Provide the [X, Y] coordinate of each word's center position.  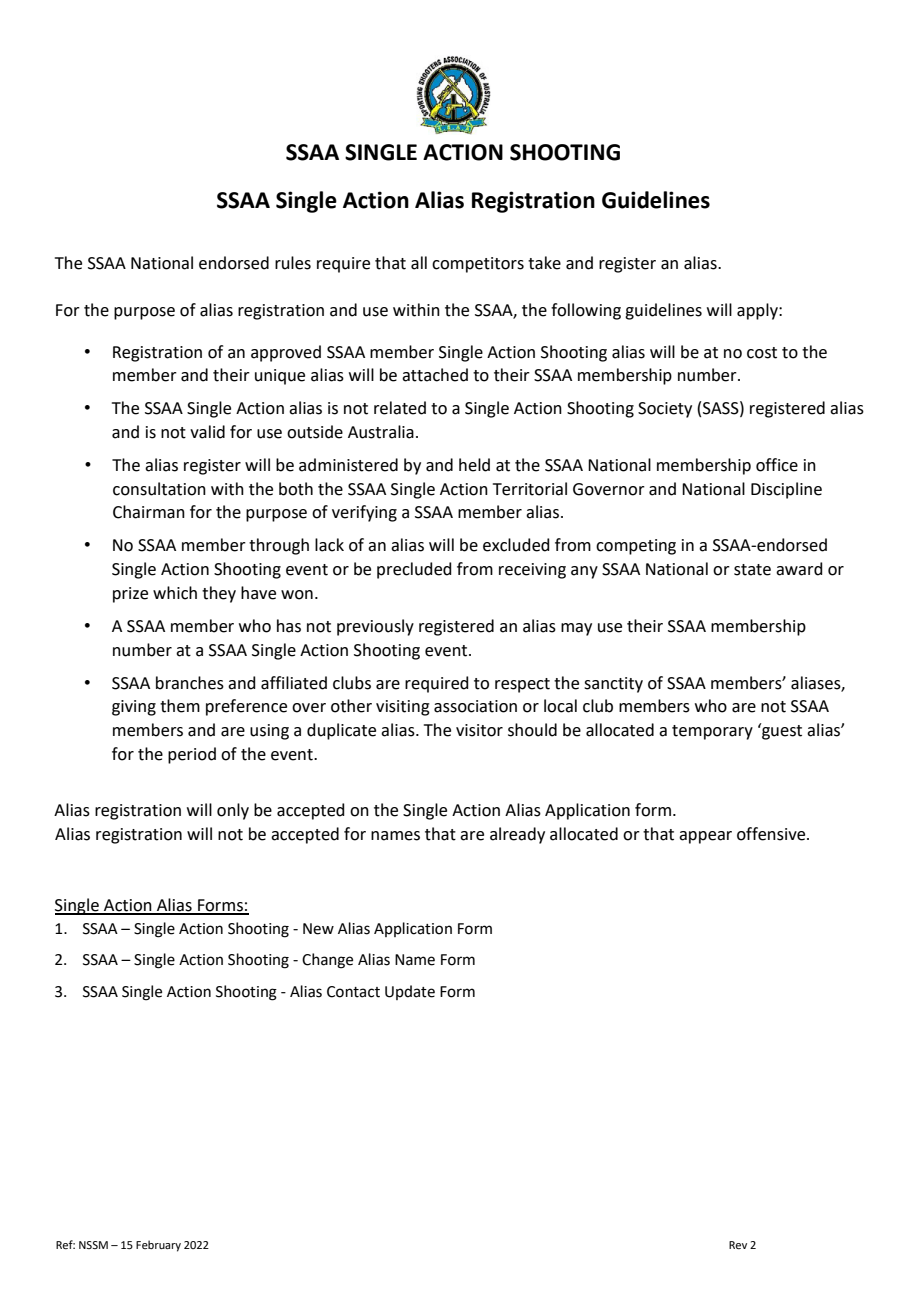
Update [410, 992]
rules [293, 263]
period [192, 755]
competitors [478, 265]
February [158, 1246]
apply [758, 311]
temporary [712, 732]
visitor [479, 730]
